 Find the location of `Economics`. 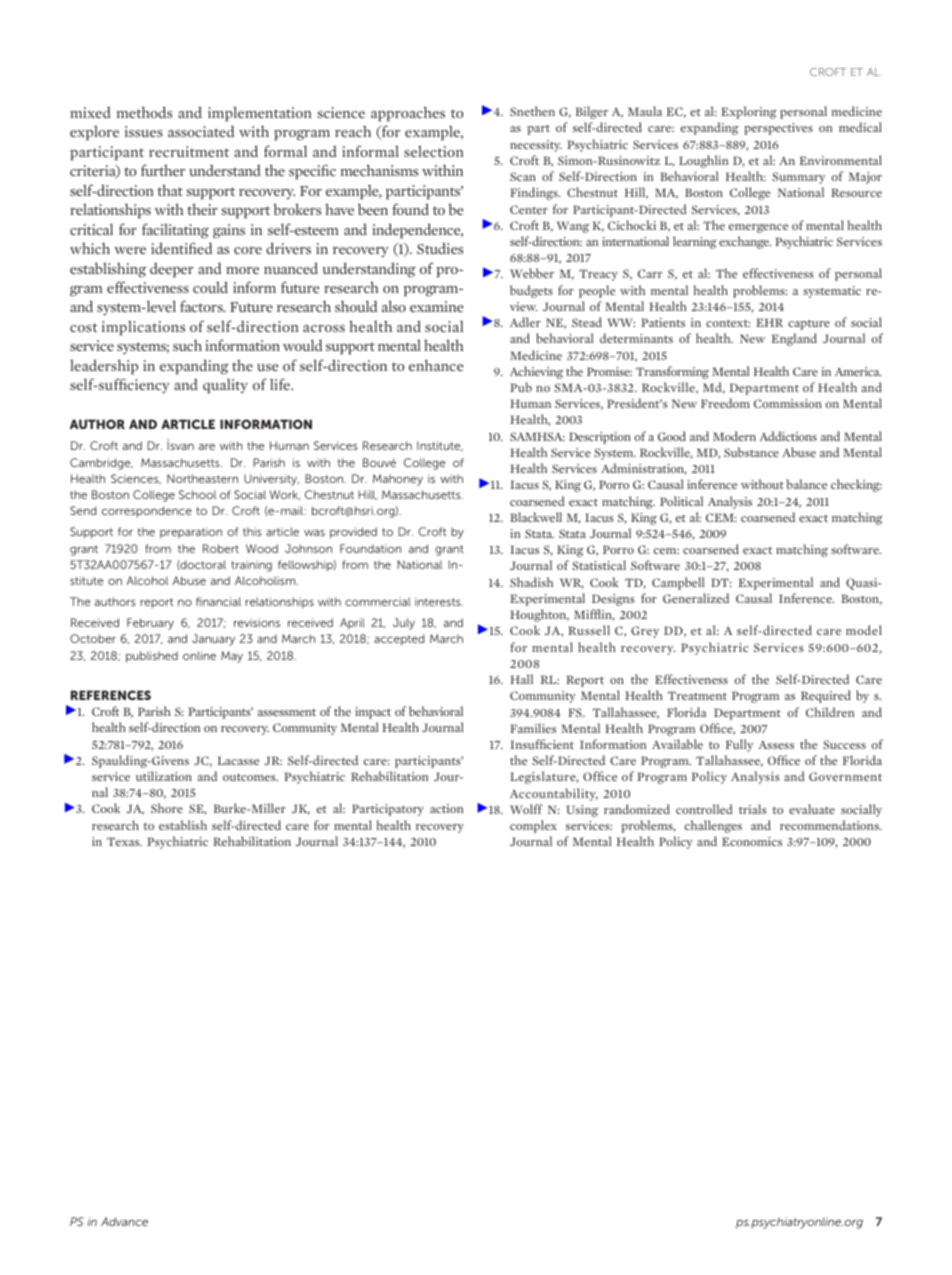

Economics is located at coordinates (752, 841).
